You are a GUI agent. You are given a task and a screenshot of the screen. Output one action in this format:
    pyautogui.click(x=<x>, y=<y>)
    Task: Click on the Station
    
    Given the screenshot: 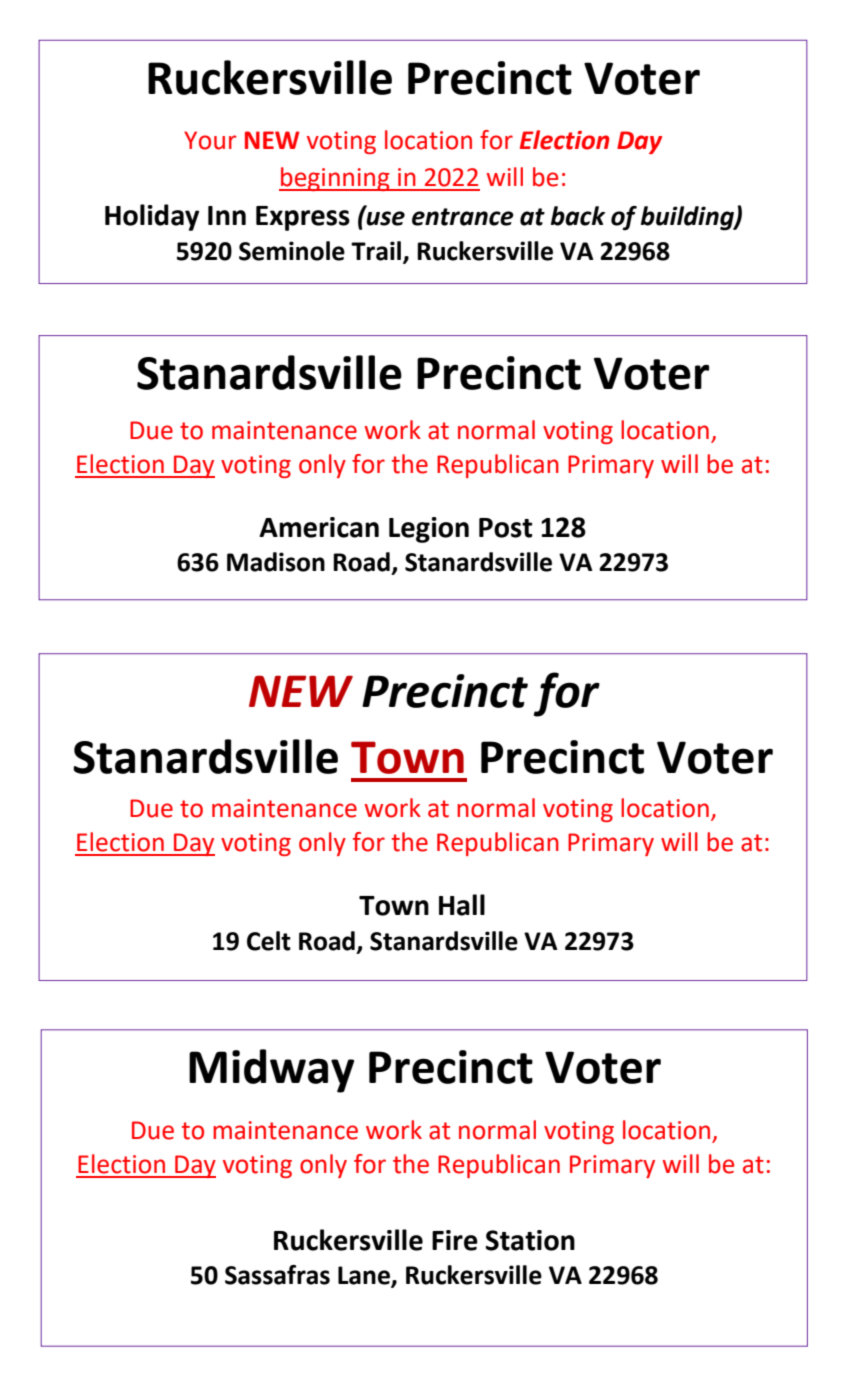 What is the action you would take?
    pyautogui.click(x=530, y=1240)
